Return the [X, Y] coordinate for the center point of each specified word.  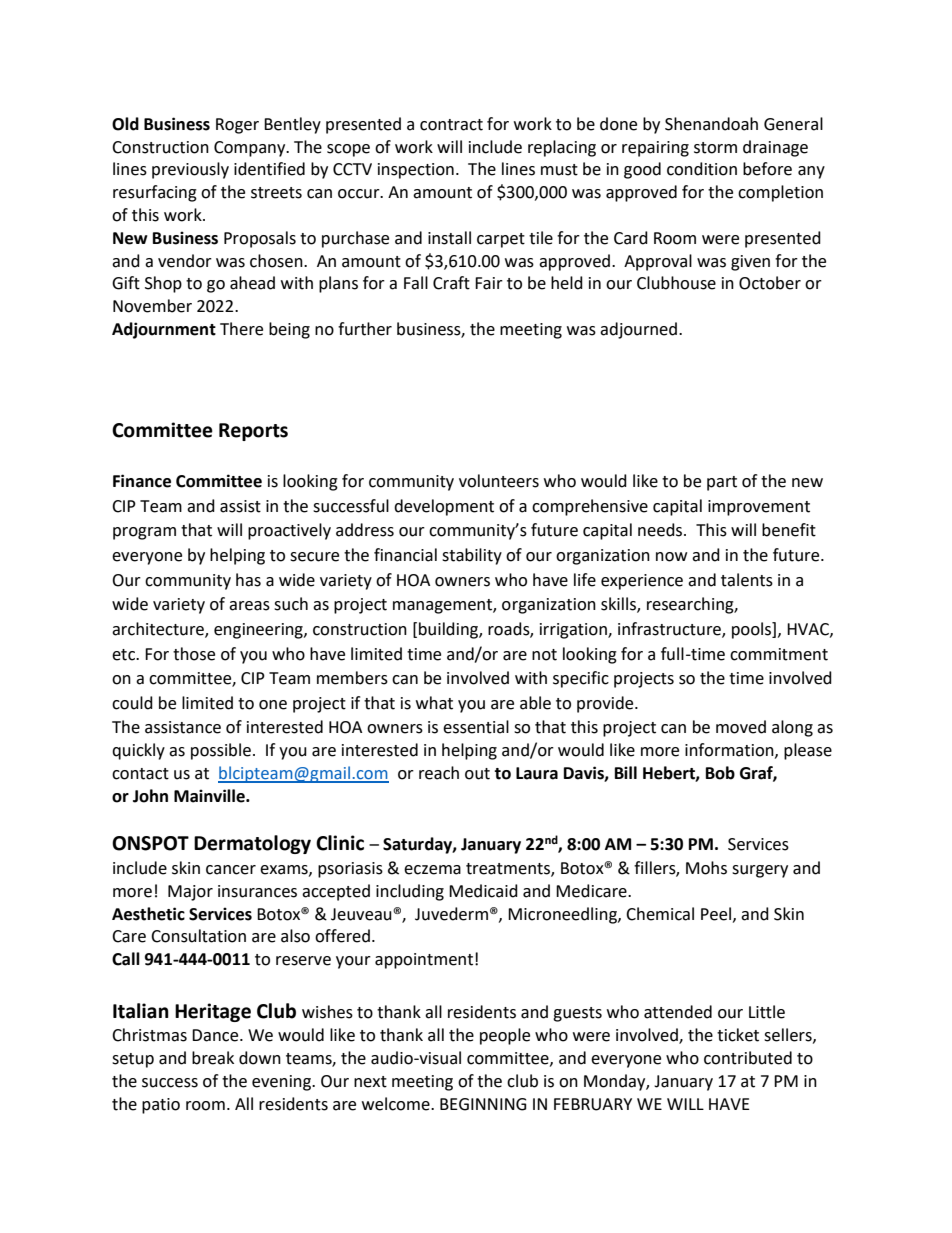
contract [451, 125]
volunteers [499, 481]
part [722, 483]
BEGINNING [483, 1104]
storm [715, 148]
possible [221, 751]
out [477, 774]
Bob [720, 773]
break [213, 1058]
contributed [748, 1058]
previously [190, 170]
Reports [253, 432]
